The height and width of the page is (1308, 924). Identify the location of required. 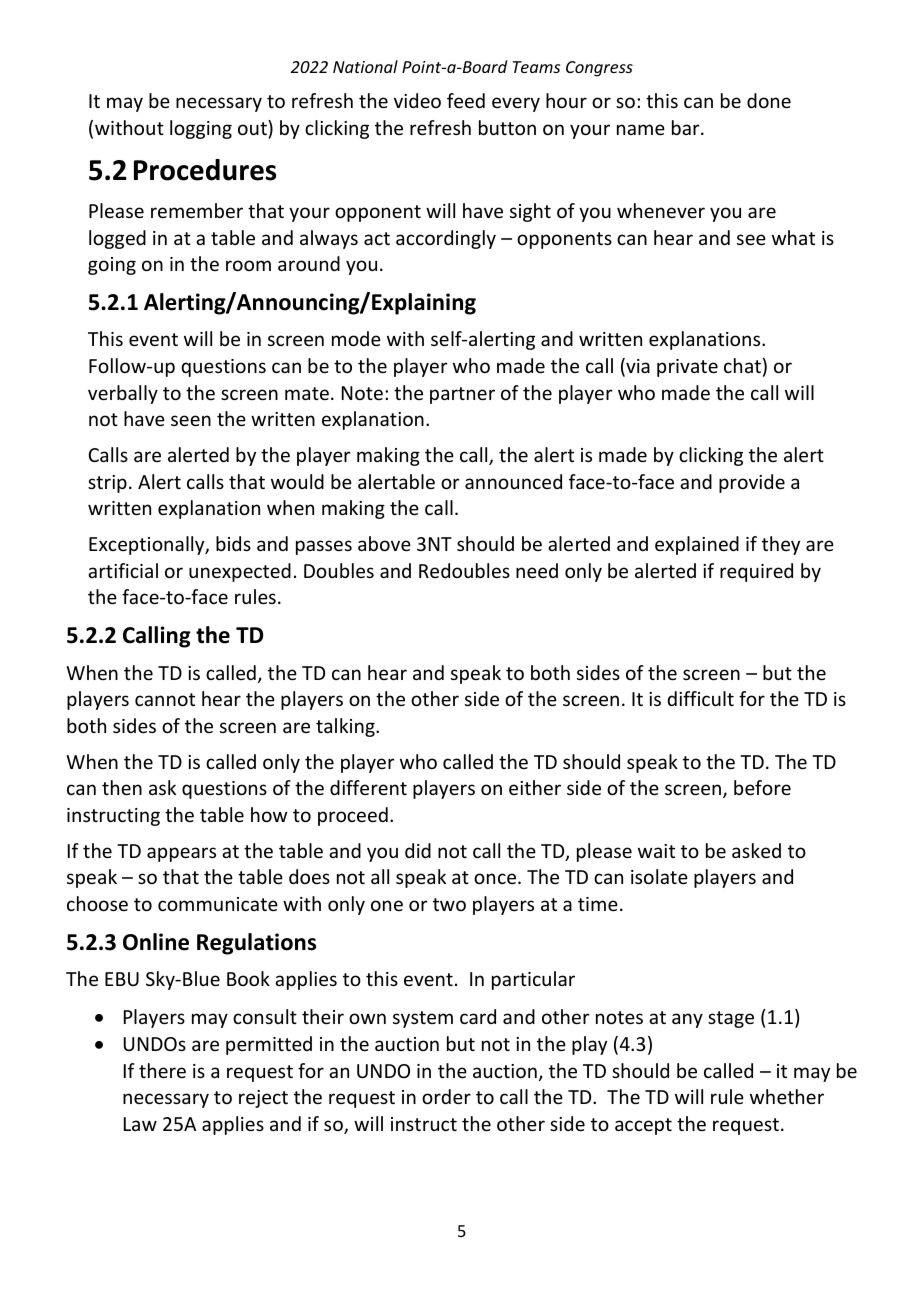
(756, 572).
